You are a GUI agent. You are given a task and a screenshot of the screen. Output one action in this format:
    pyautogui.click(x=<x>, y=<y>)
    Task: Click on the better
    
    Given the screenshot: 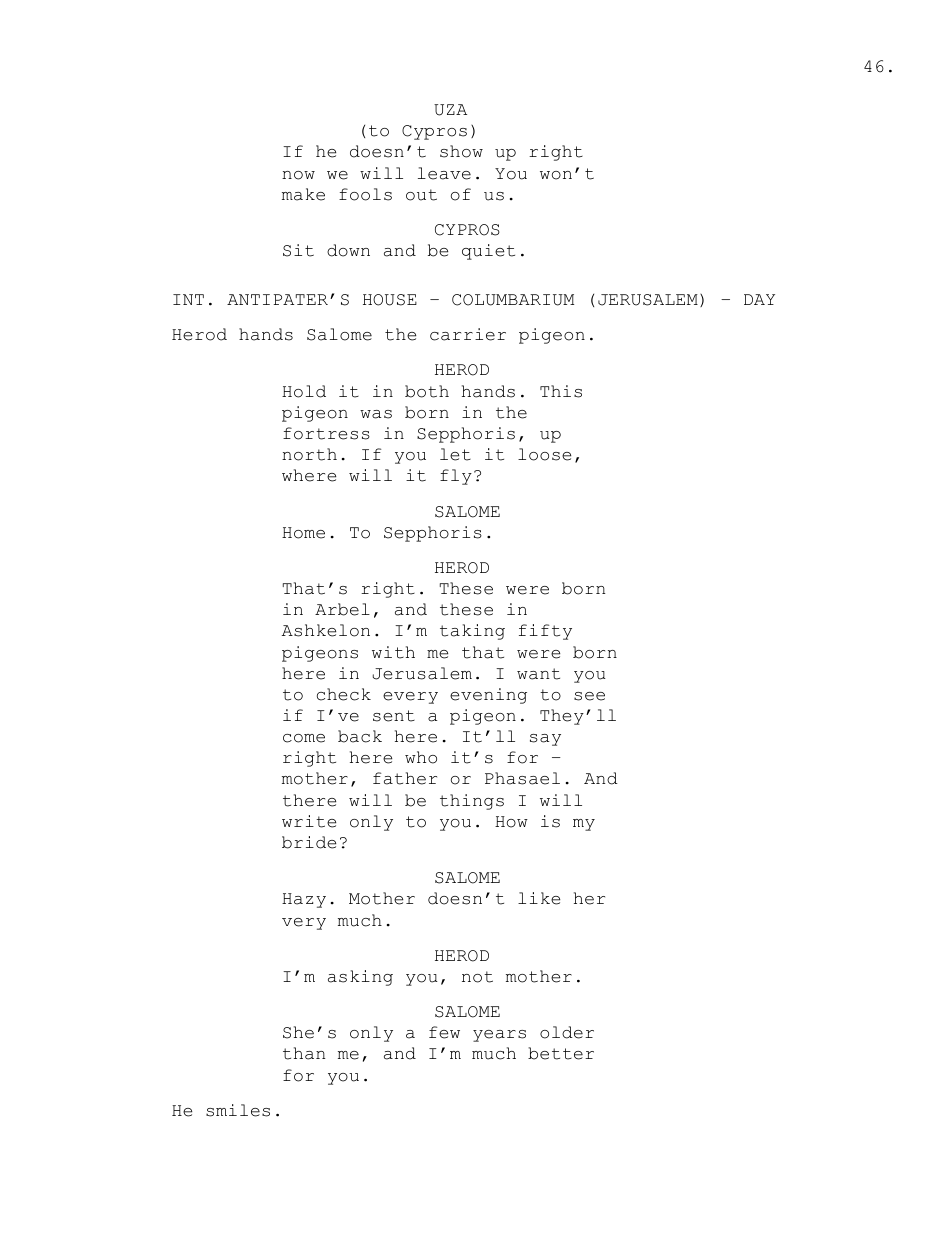 What is the action you would take?
    pyautogui.click(x=561, y=1053)
